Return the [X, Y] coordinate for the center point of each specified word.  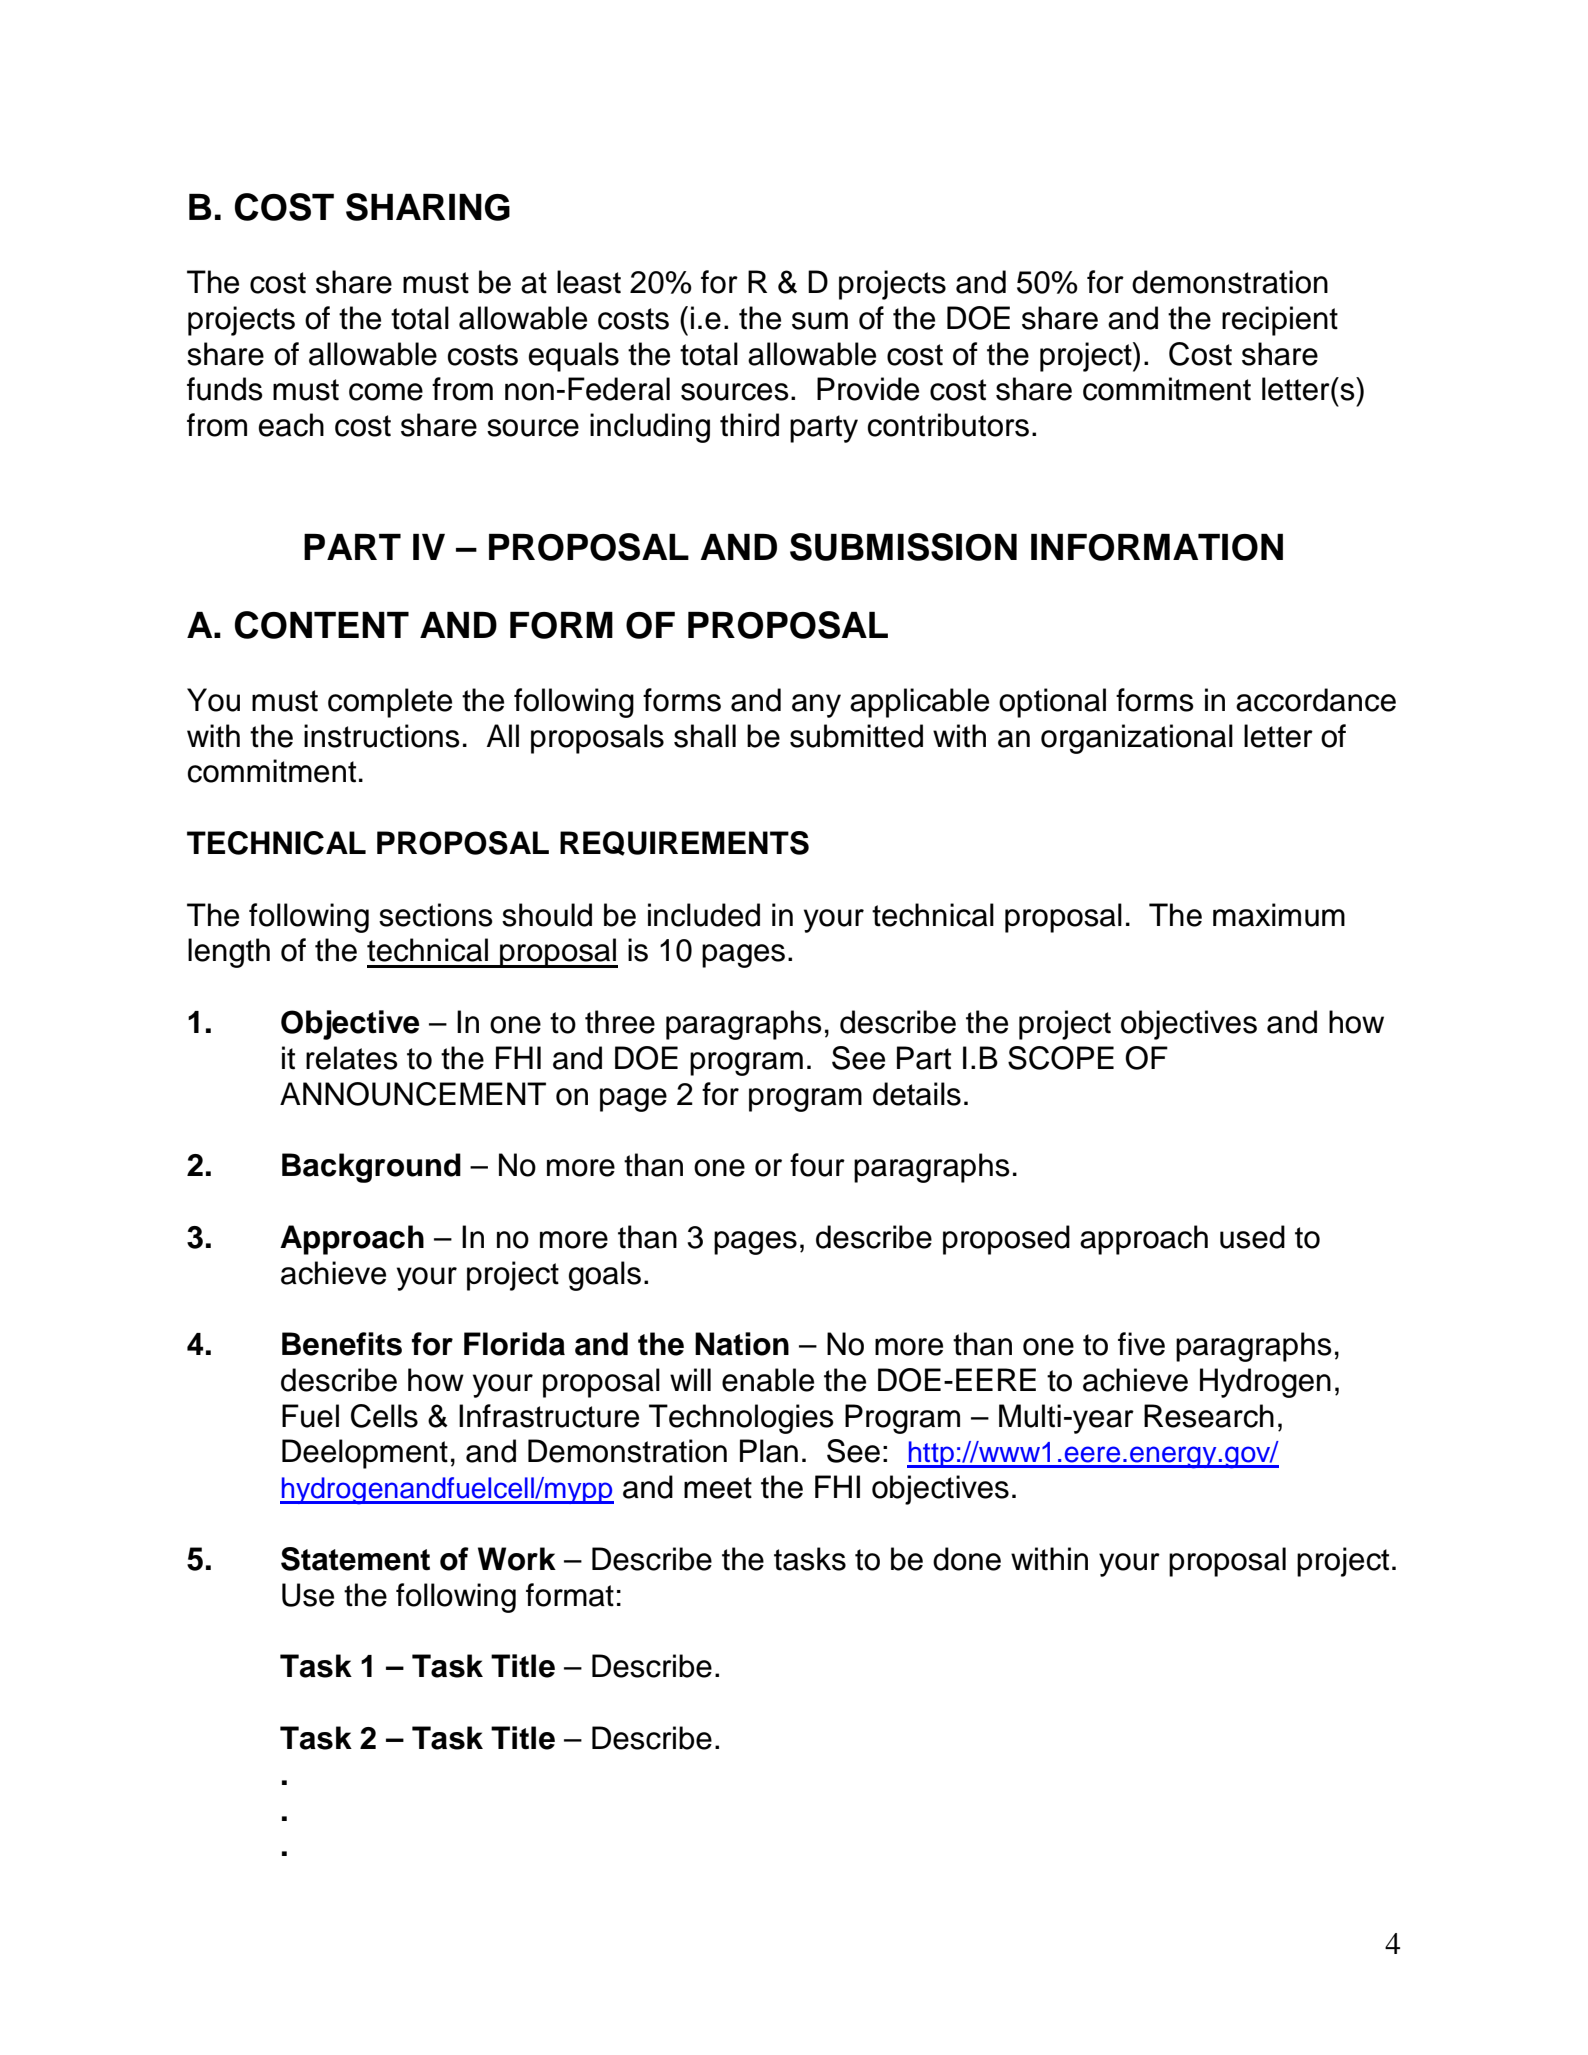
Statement [355, 1559]
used [1252, 1237]
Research [1209, 1416]
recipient [1280, 321]
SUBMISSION [903, 547]
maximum [1279, 915]
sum [820, 321]
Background [371, 1168]
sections [436, 915]
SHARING [428, 207]
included [704, 915]
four [817, 1165]
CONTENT [322, 625]
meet [718, 1488]
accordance [1316, 700]
